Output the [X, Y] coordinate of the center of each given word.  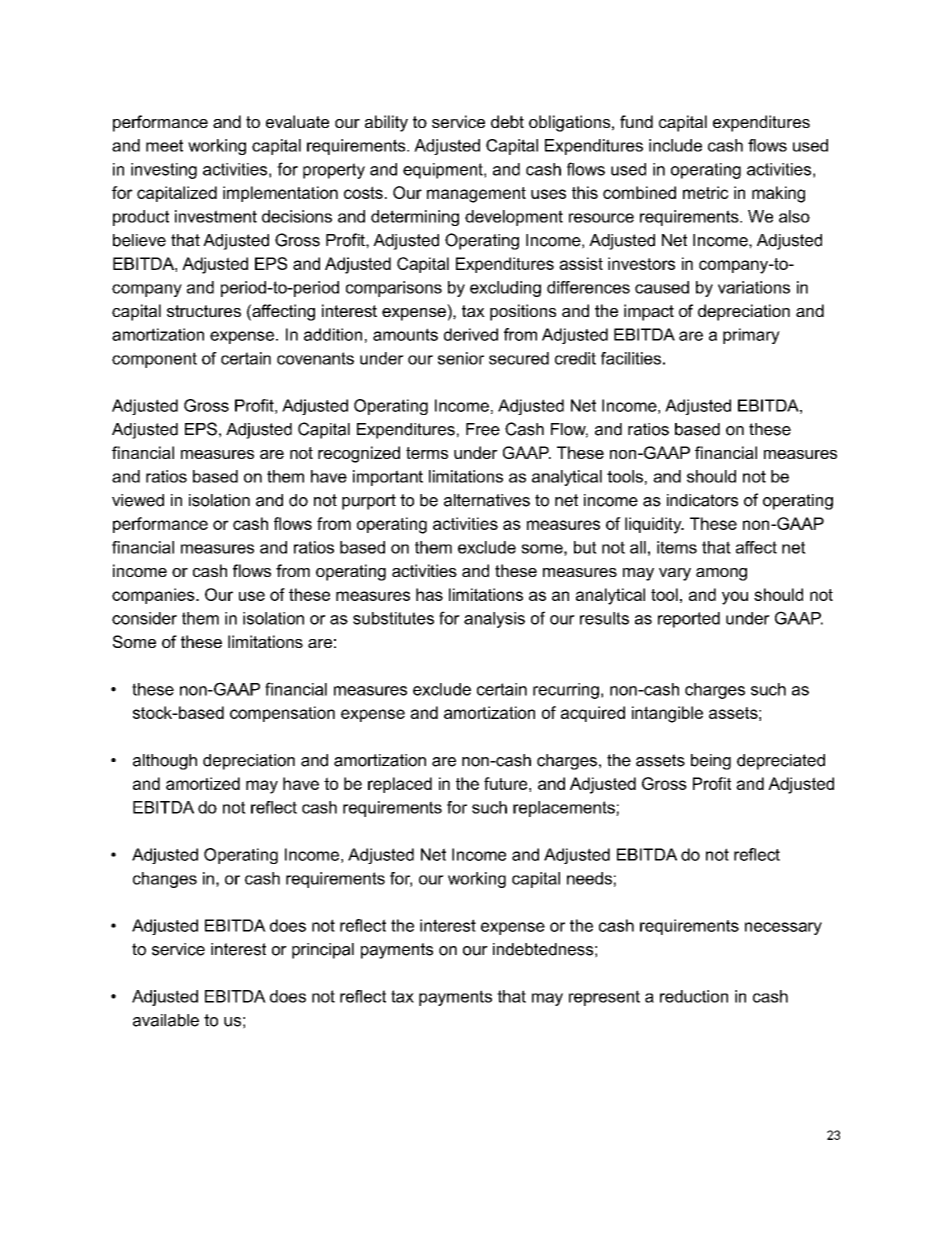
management [476, 195]
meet [164, 145]
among [721, 574]
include [675, 145]
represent [604, 998]
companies [154, 596]
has [429, 594]
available [166, 1020]
